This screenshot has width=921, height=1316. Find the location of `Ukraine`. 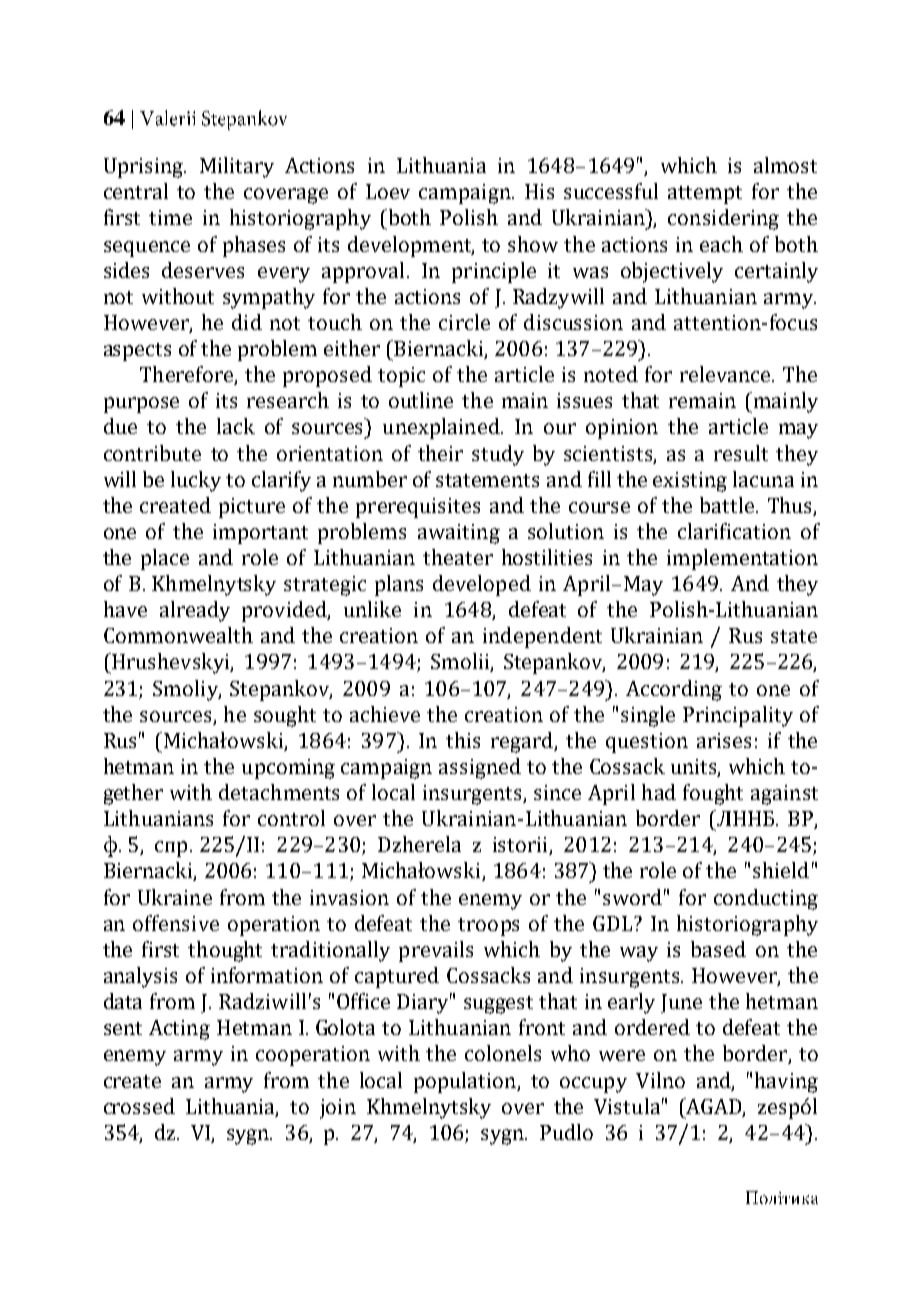

Ukraine is located at coordinates (175, 897).
